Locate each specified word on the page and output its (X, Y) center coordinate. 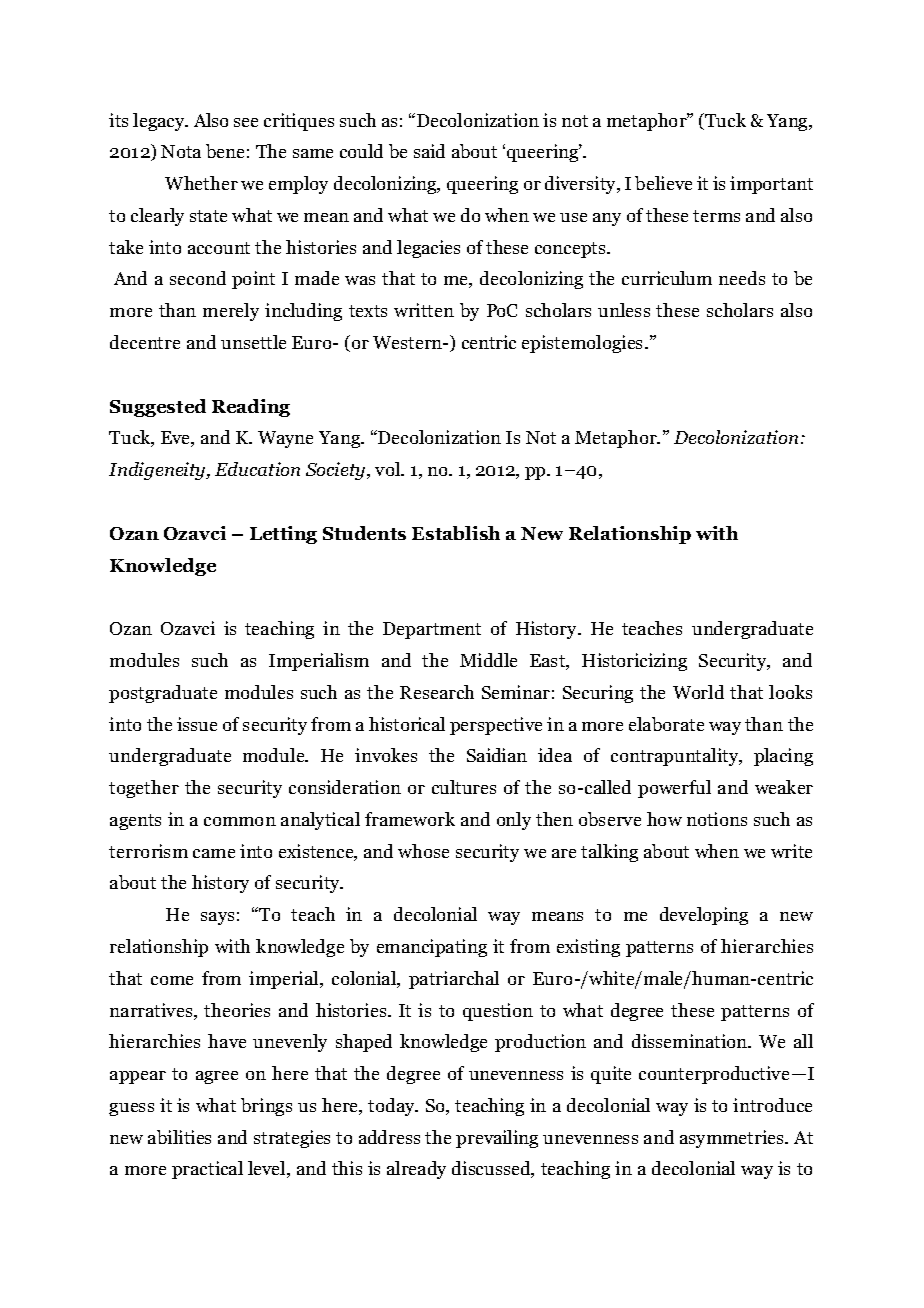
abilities (179, 1137)
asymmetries (733, 1139)
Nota (181, 151)
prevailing (497, 1139)
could (361, 151)
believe (663, 183)
